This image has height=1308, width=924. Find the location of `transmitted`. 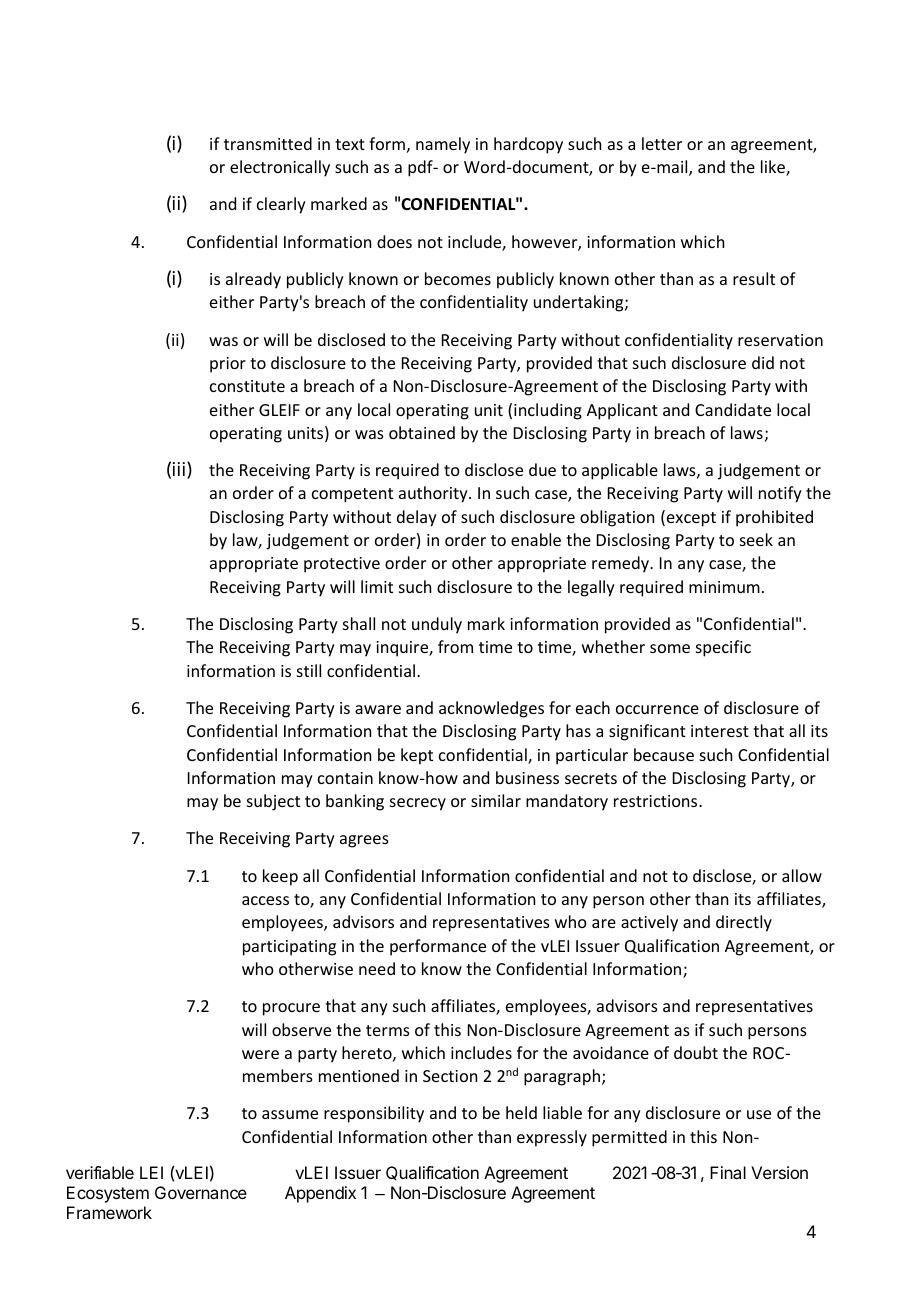

transmitted is located at coordinates (268, 143).
